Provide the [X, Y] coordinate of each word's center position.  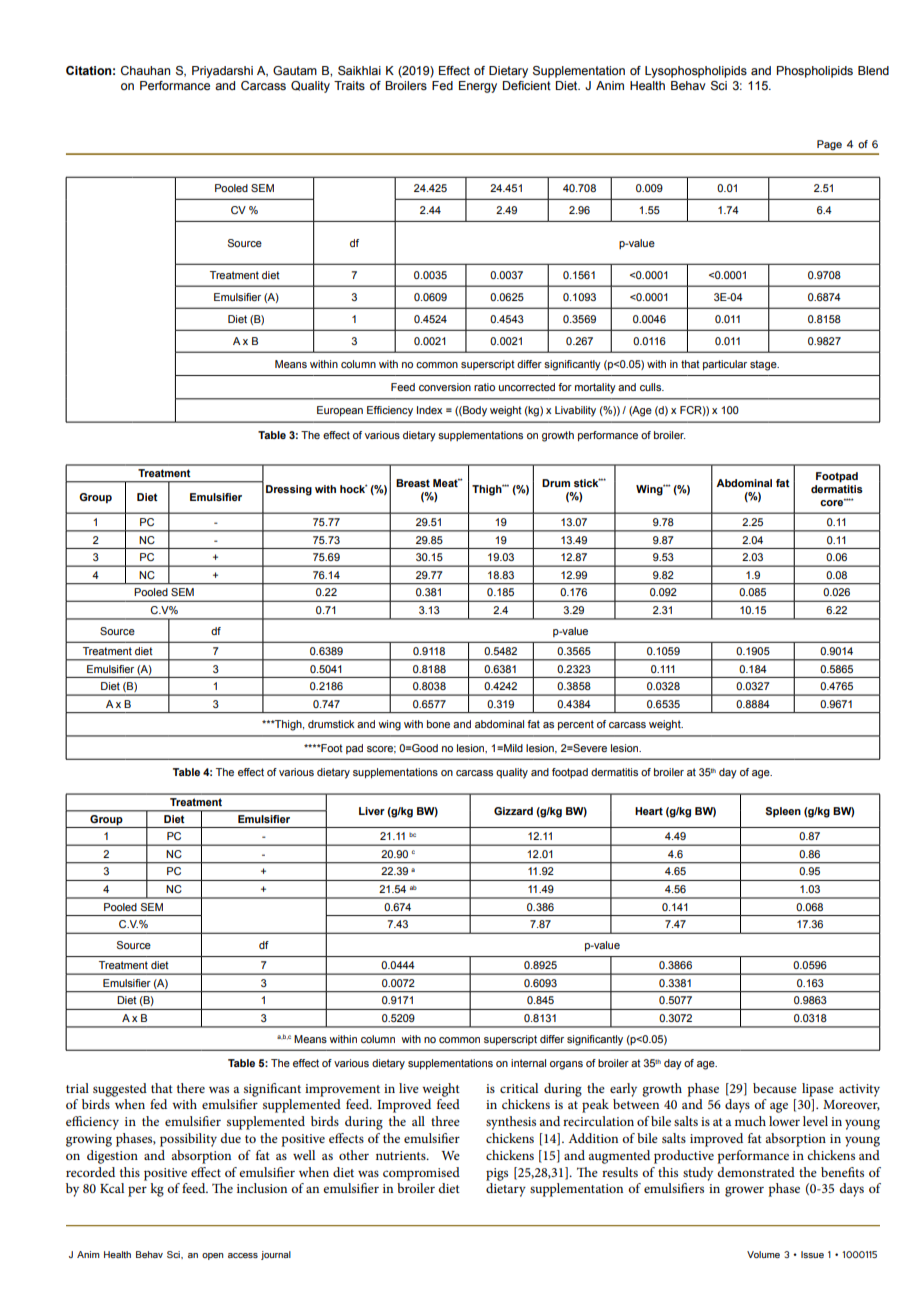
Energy [478, 87]
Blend [873, 70]
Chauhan [145, 70]
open [213, 1256]
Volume [763, 1254]
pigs [497, 1174]
